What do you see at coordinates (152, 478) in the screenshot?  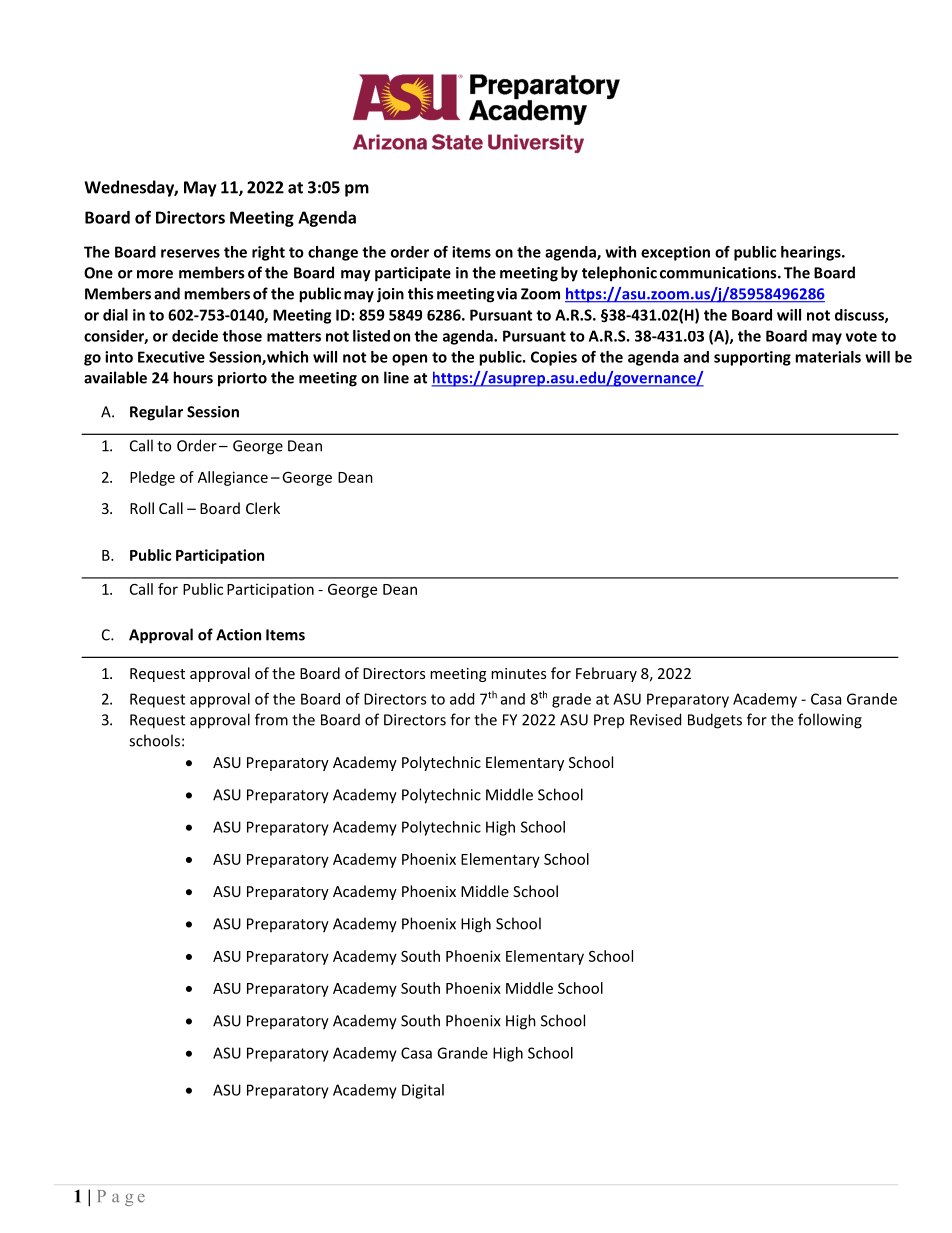 I see `Pledge` at bounding box center [152, 478].
